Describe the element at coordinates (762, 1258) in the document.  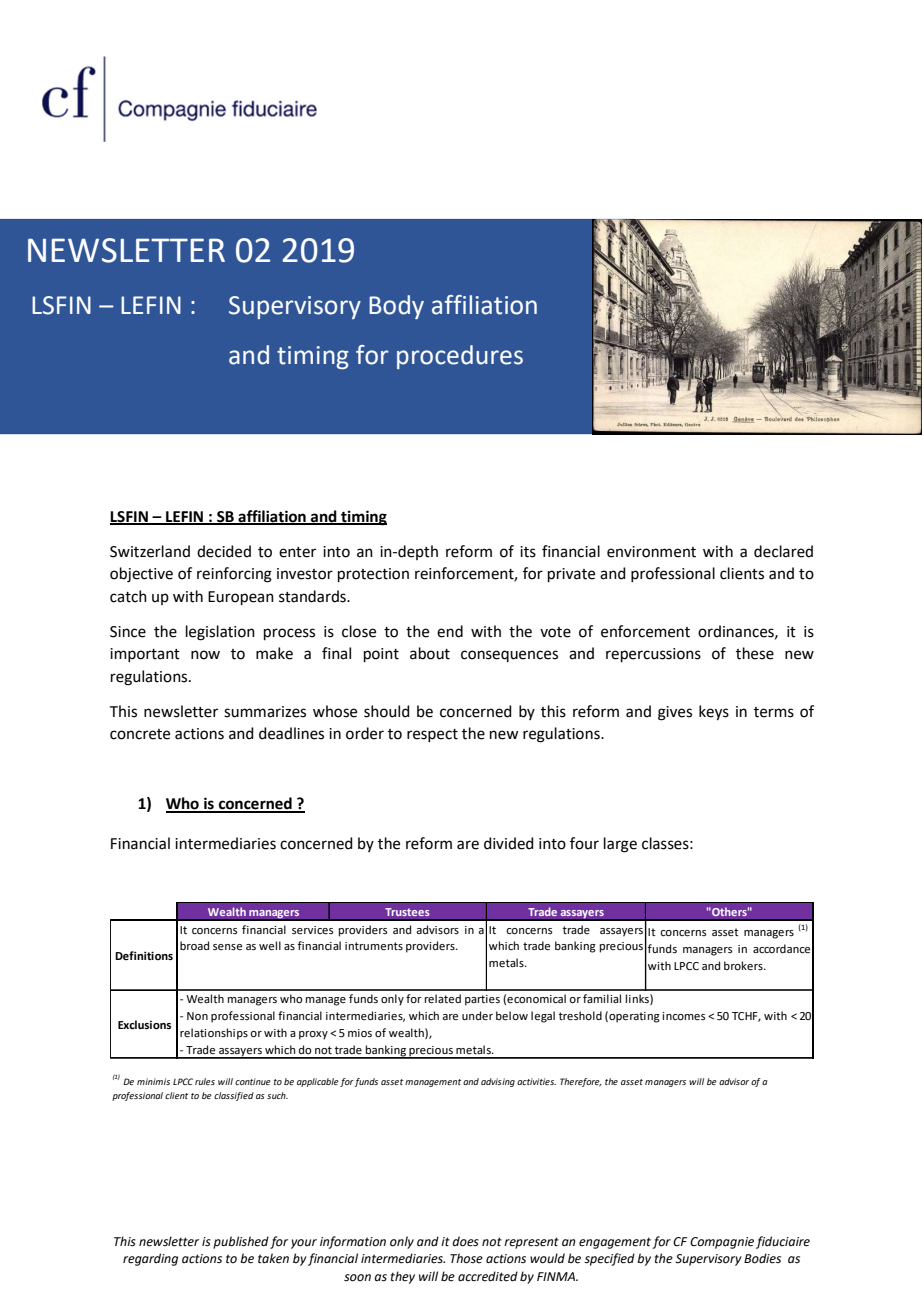
I see `Bodies` at that location.
